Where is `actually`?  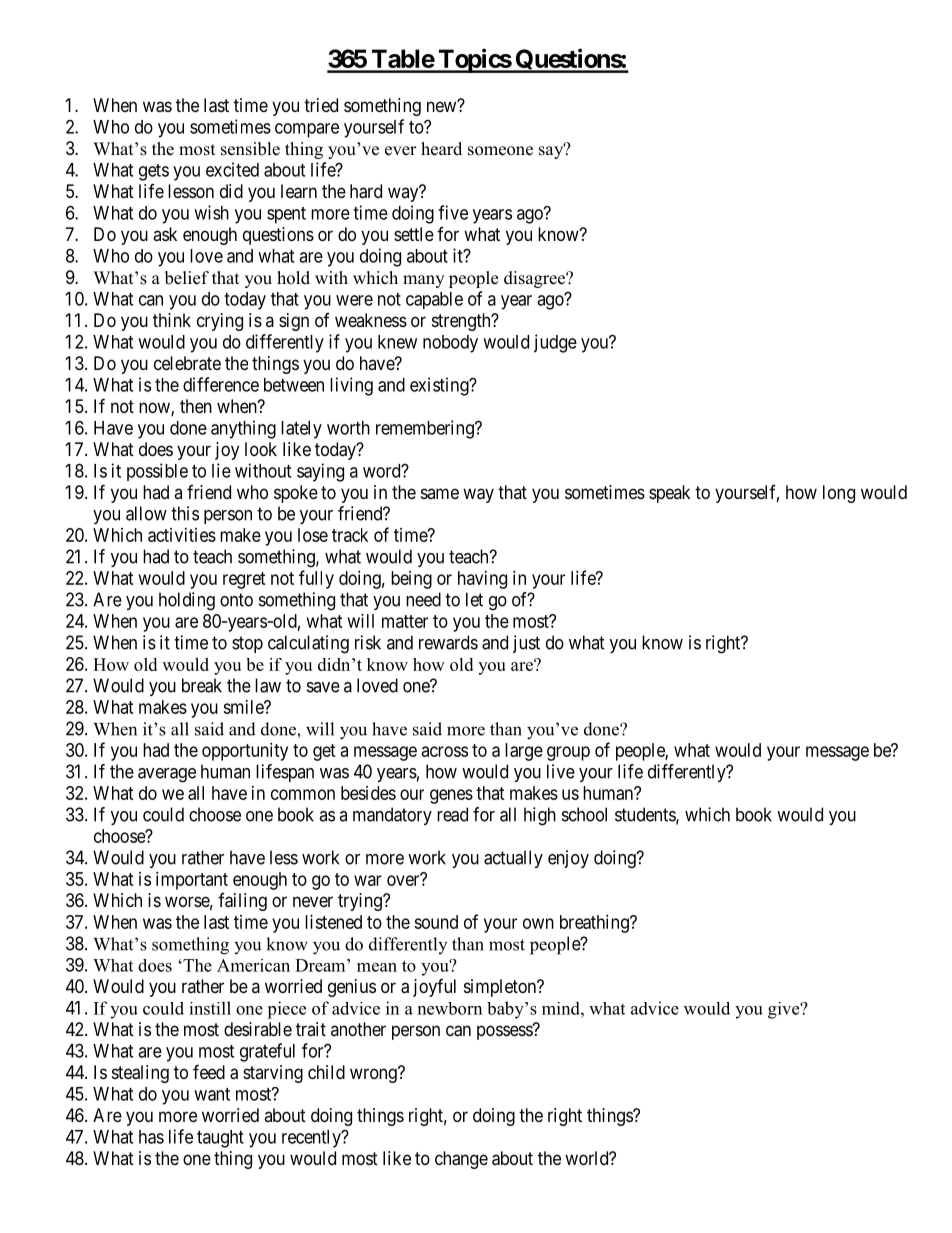
actually is located at coordinates (513, 859).
